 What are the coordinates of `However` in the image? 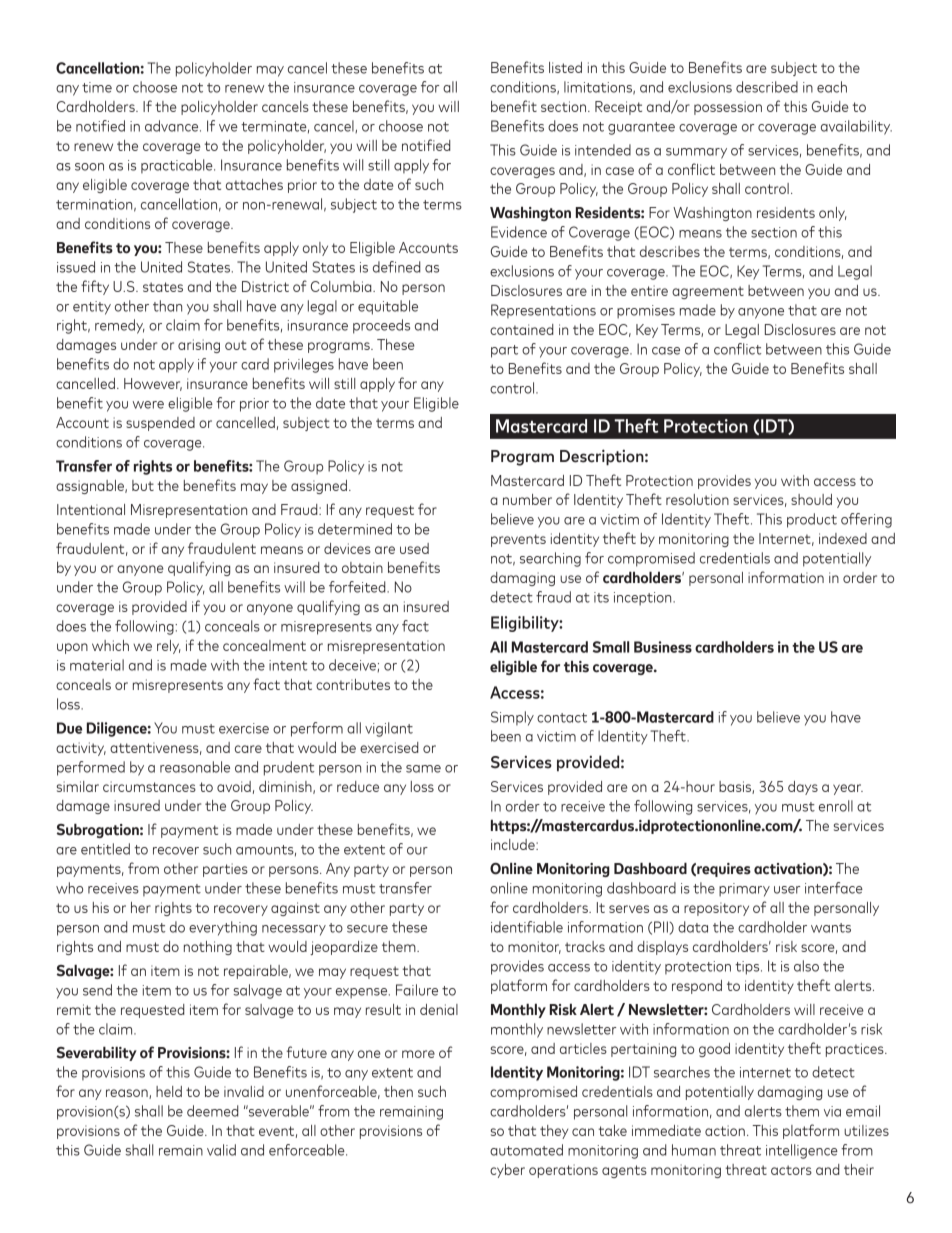 It's located at (153, 384).
